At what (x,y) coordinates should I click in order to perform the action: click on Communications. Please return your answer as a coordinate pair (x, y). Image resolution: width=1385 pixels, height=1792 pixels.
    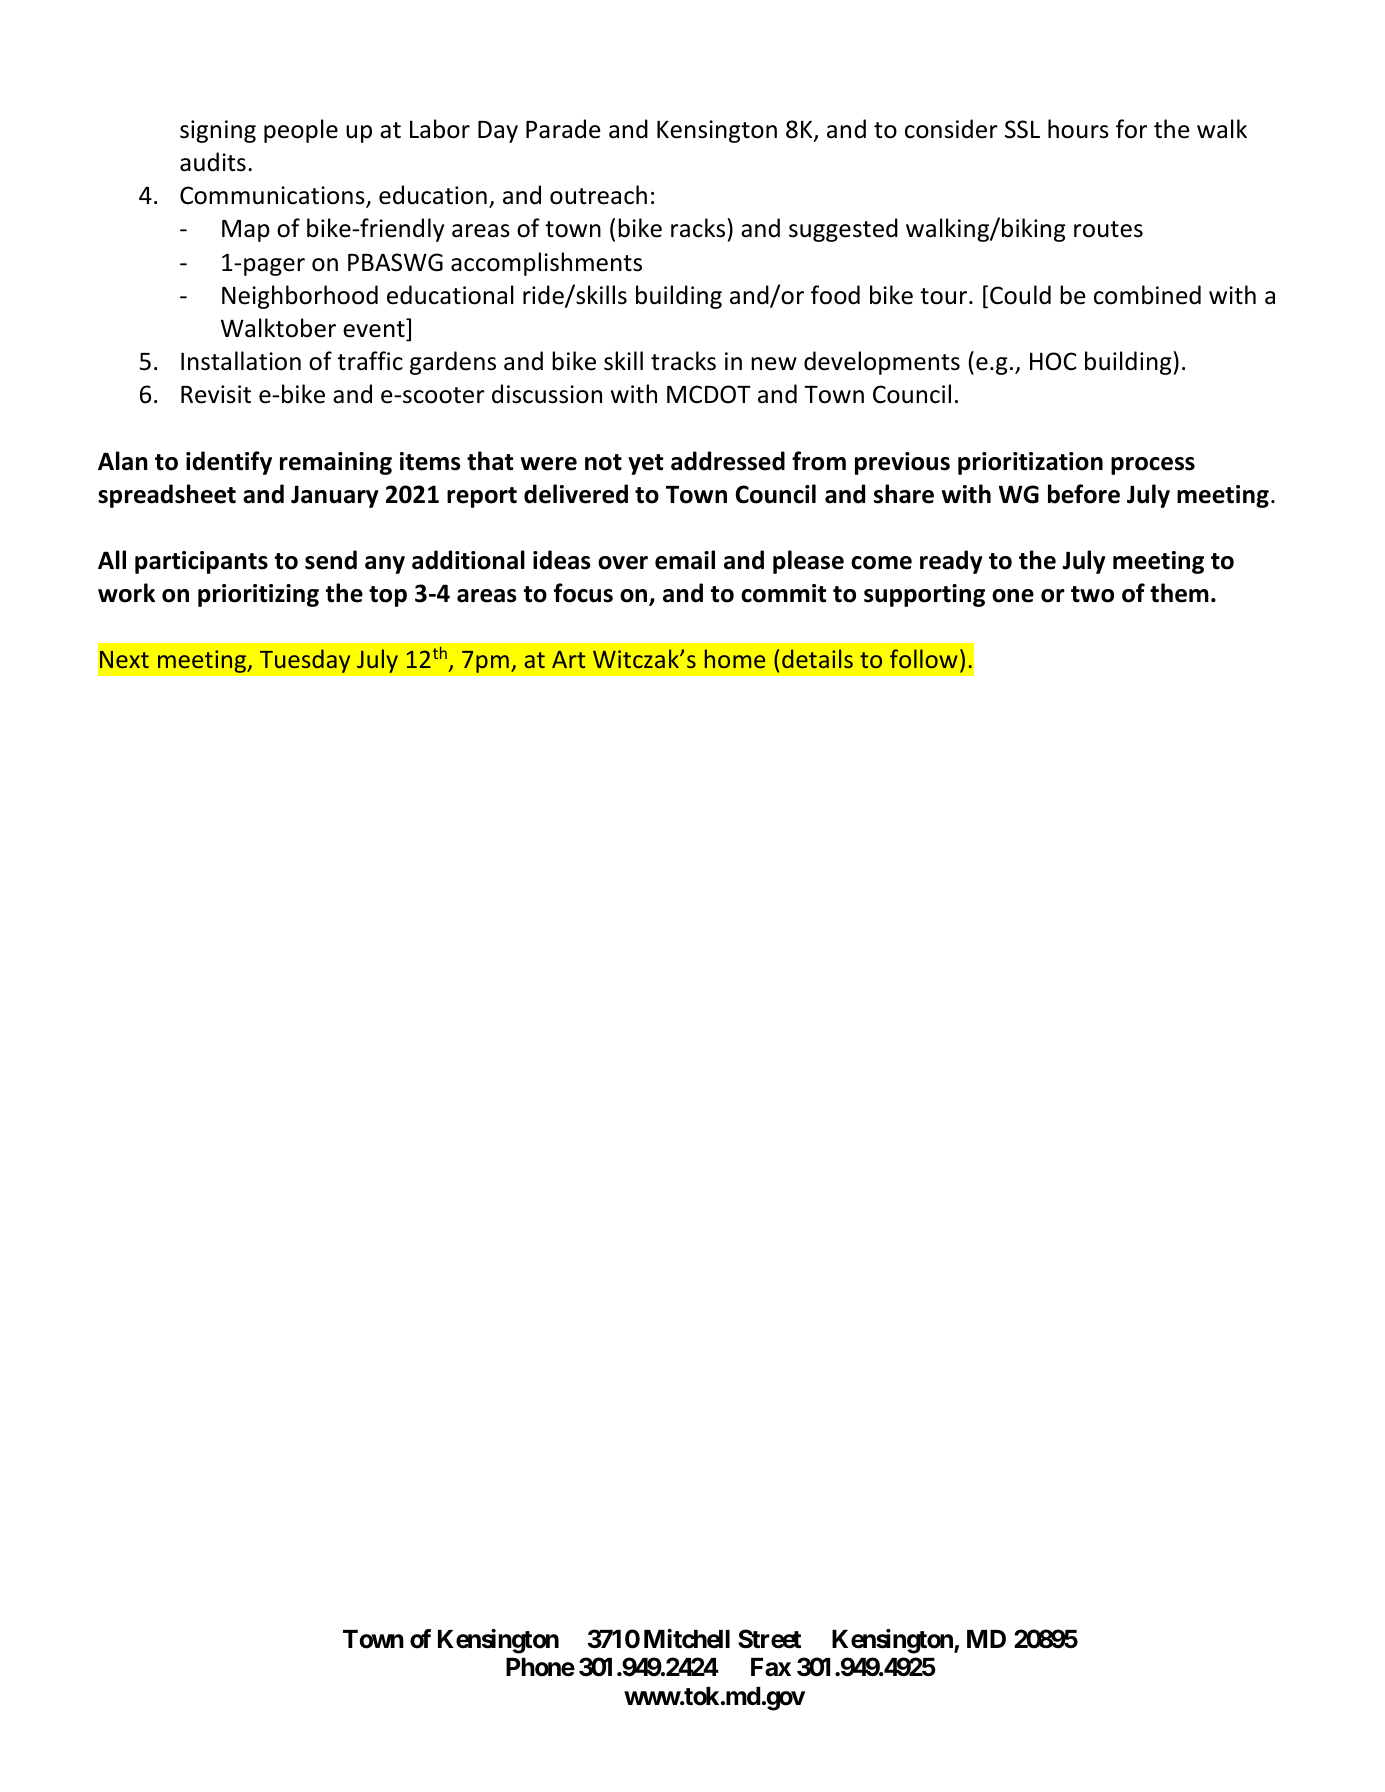
    Looking at the image, I should click on (273, 196).
